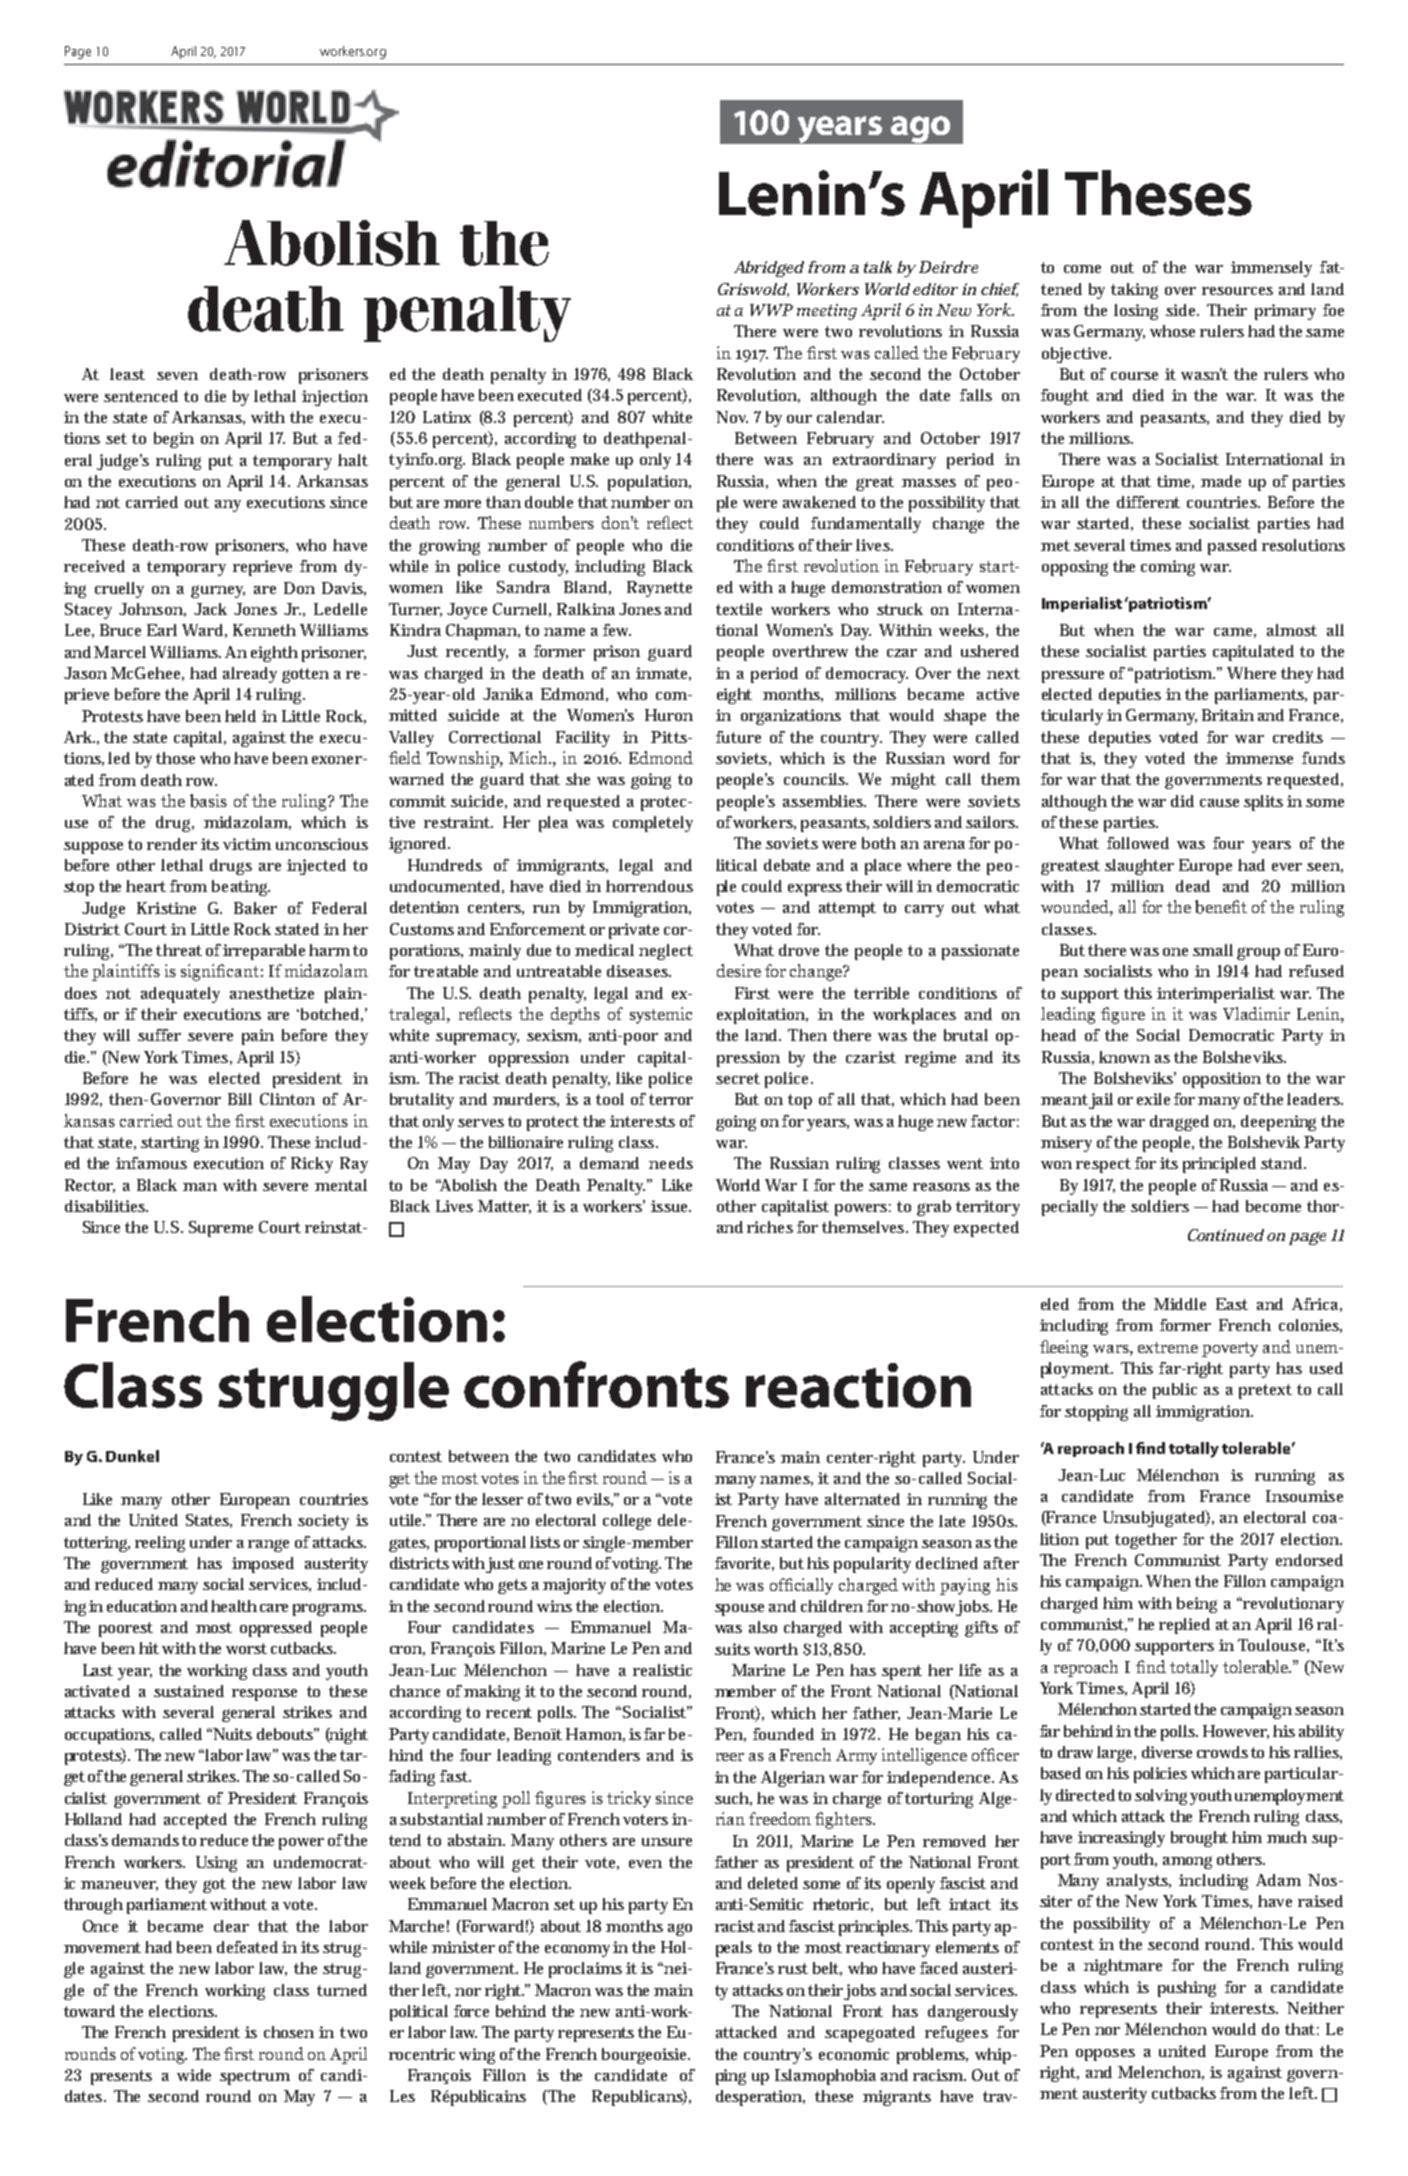 The width and height of the image is (1408, 2176). What do you see at coordinates (738, 737) in the image?
I see `future` at bounding box center [738, 737].
